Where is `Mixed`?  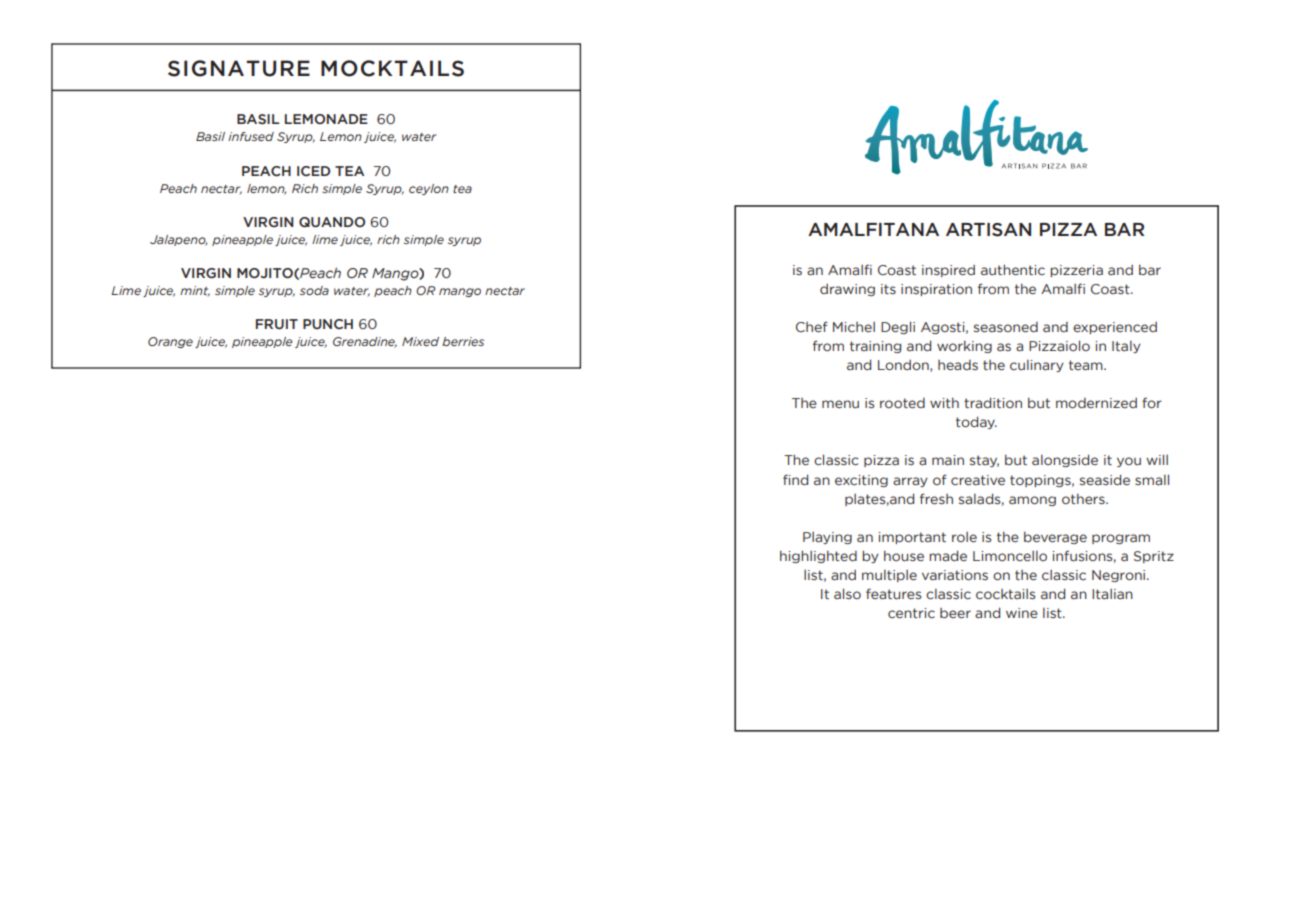 Mixed is located at coordinates (420, 341).
